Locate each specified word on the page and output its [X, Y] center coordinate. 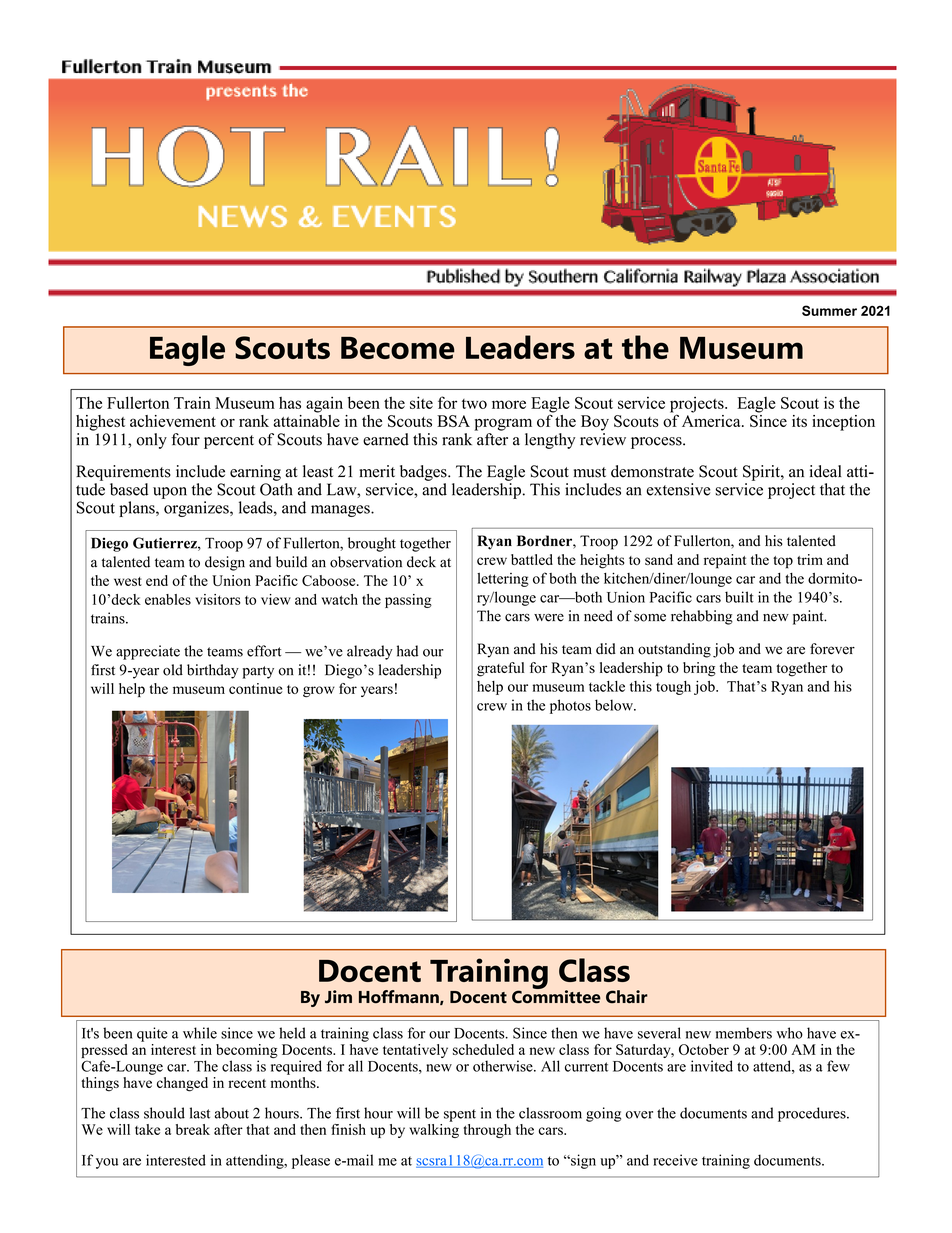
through [487, 1131]
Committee [556, 996]
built [739, 597]
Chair [627, 997]
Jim [338, 997]
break [193, 1129]
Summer [829, 310]
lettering [503, 580]
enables [168, 599]
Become [398, 348]
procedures [813, 1114]
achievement [173, 421]
